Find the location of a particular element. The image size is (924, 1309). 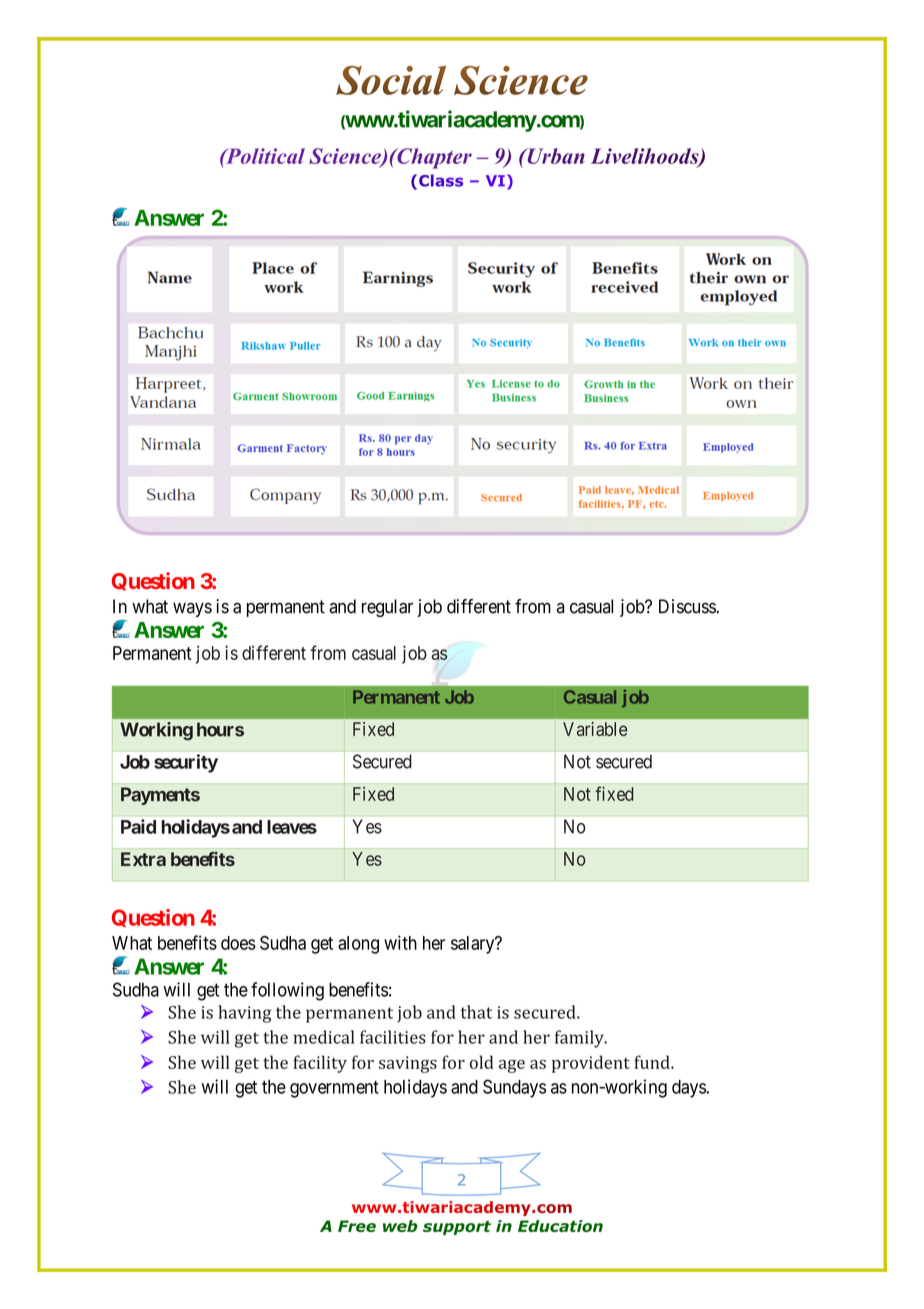

does is located at coordinates (238, 943).
